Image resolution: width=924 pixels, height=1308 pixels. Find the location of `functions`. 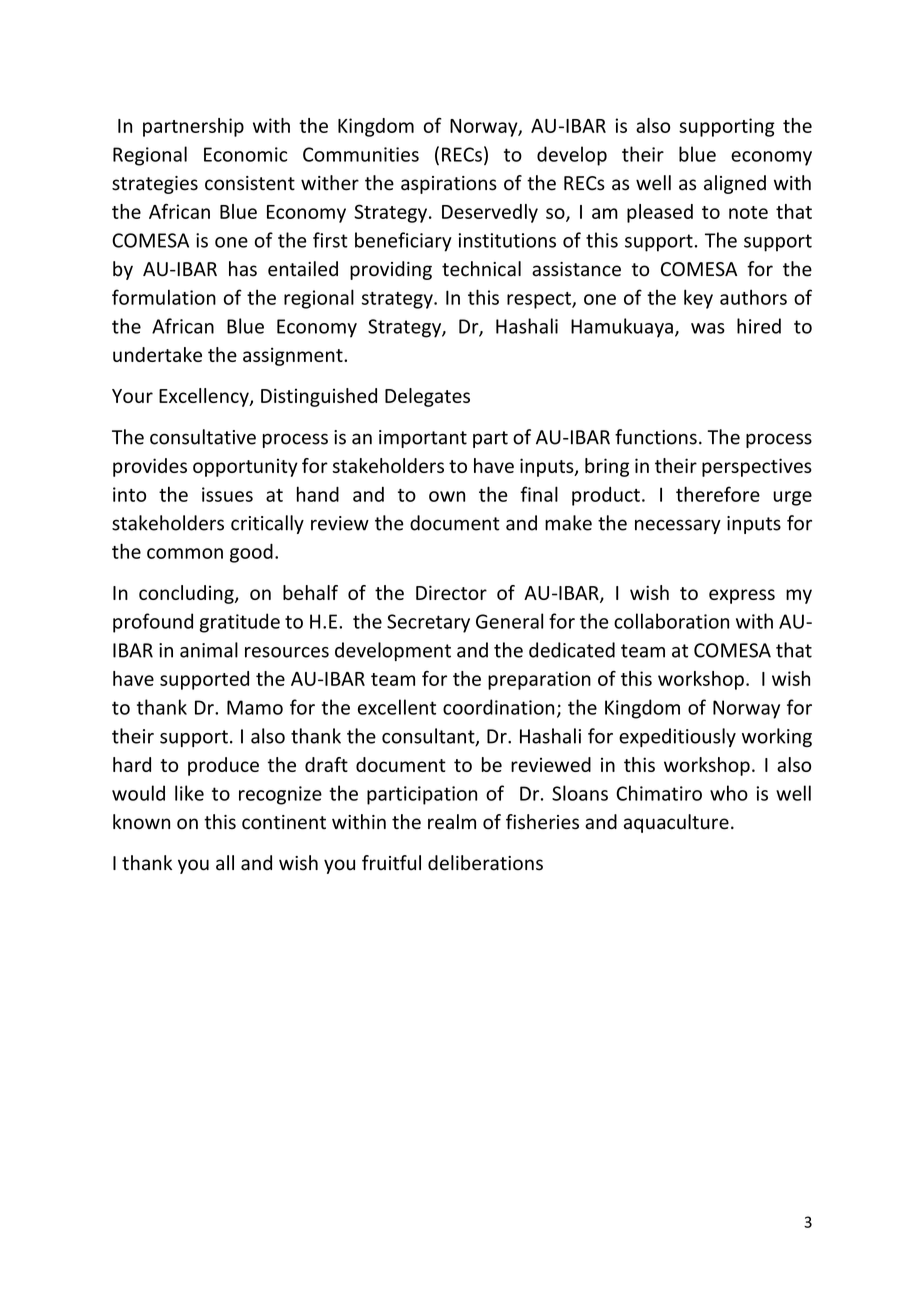

functions is located at coordinates (656, 437).
